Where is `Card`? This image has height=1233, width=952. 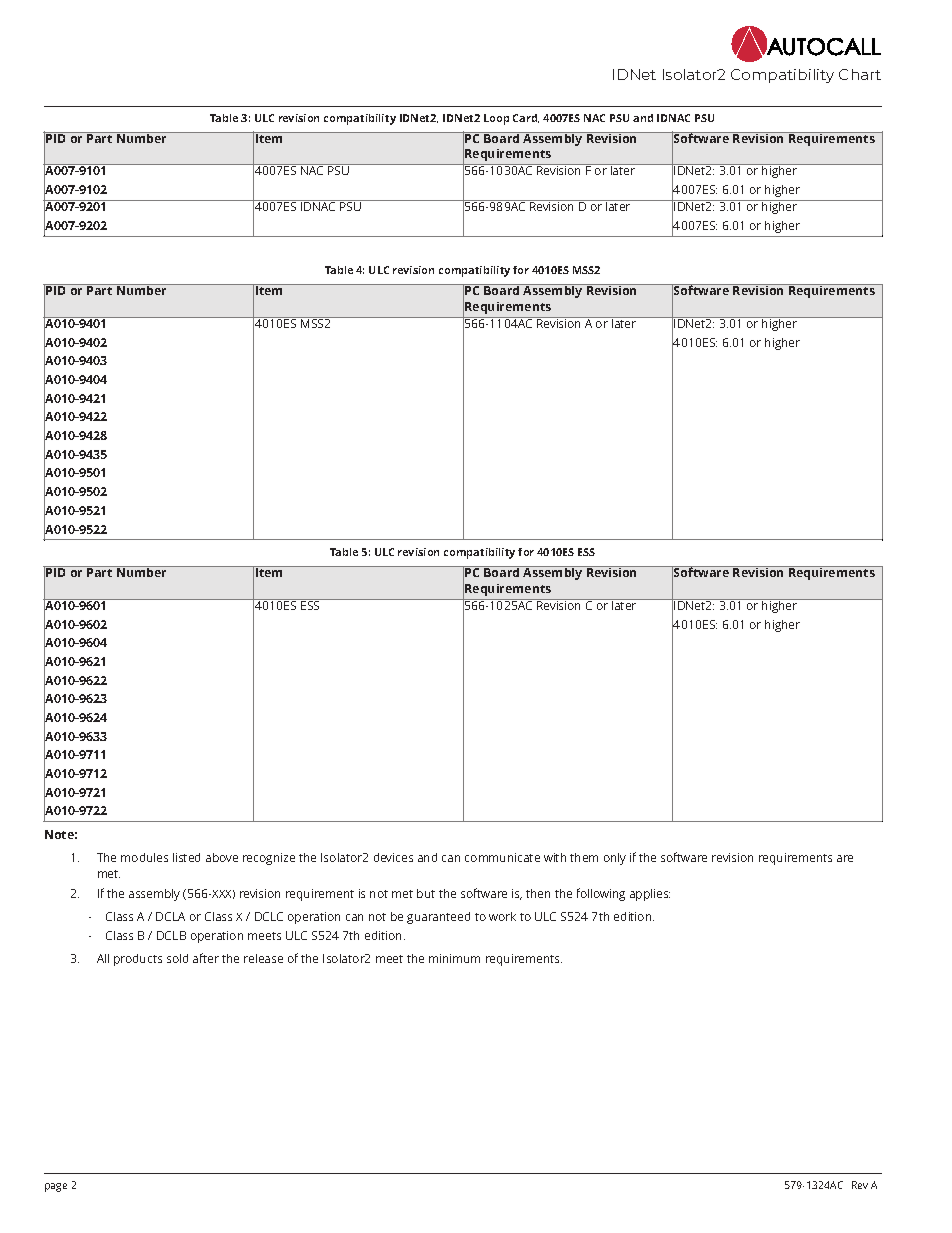 Card is located at coordinates (526, 118).
